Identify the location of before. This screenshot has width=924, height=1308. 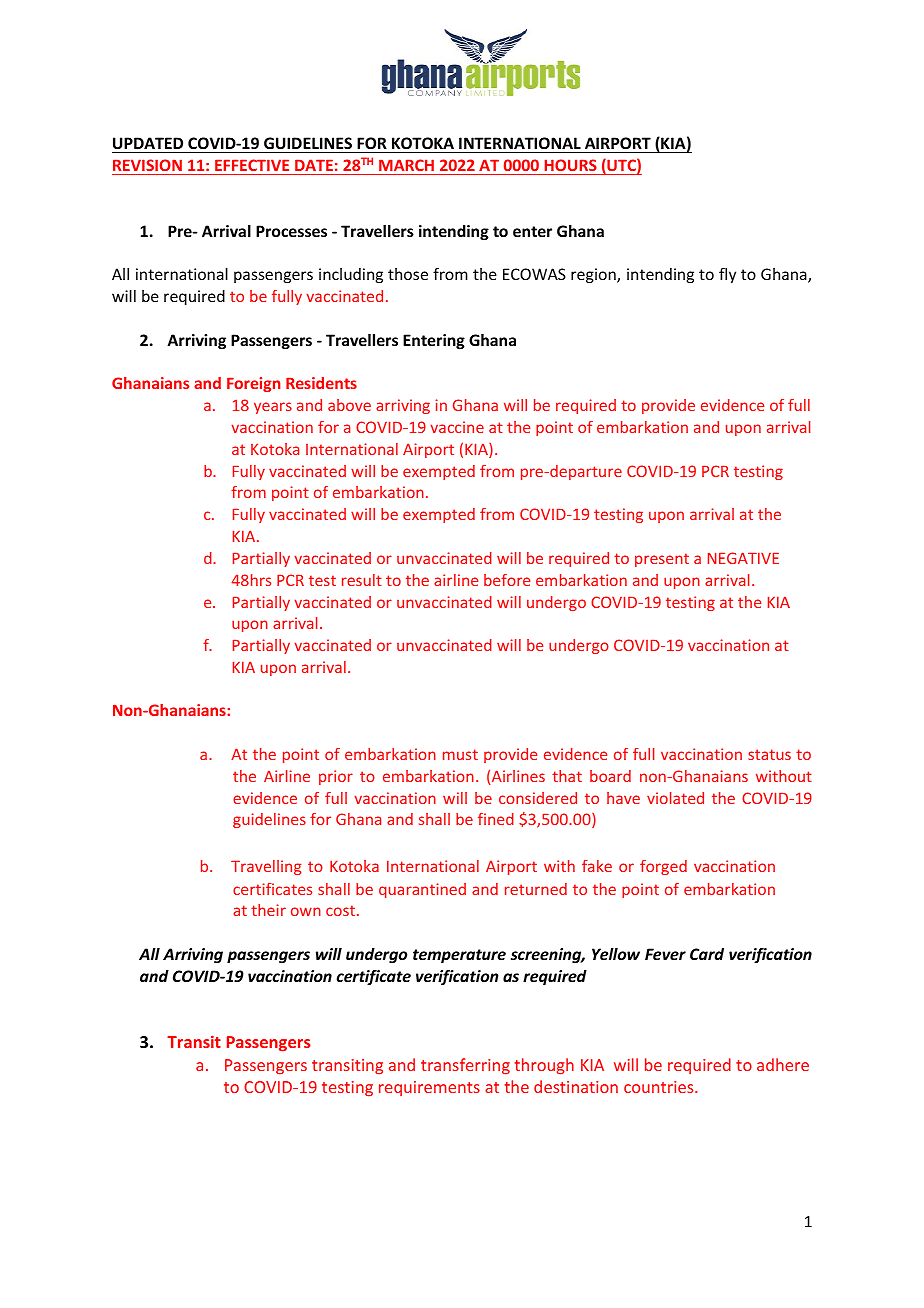
(507, 580).
